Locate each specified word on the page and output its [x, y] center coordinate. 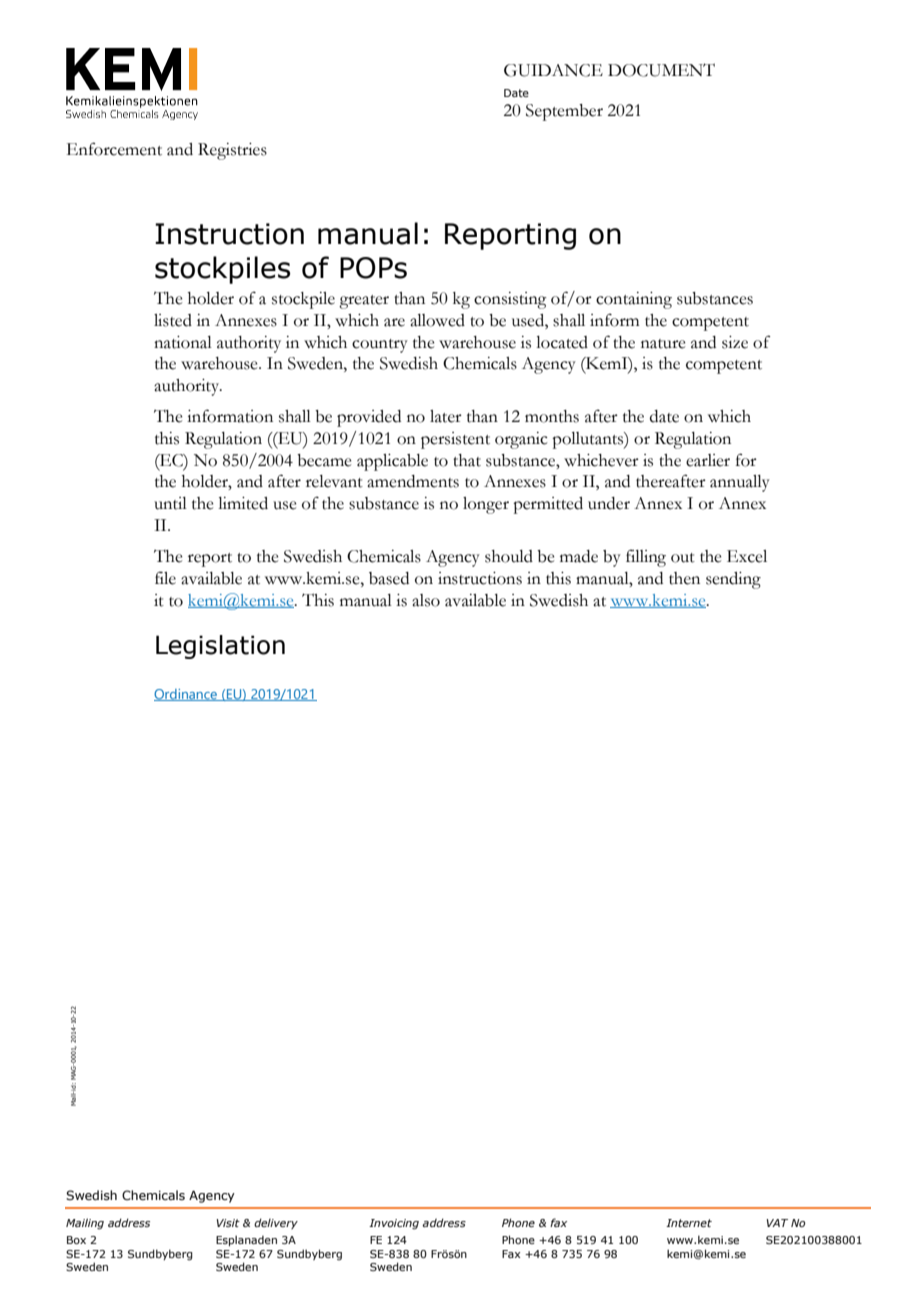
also [426, 600]
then [684, 578]
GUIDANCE [553, 70]
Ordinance [186, 695]
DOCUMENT [661, 70]
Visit [228, 1223]
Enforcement [114, 149]
